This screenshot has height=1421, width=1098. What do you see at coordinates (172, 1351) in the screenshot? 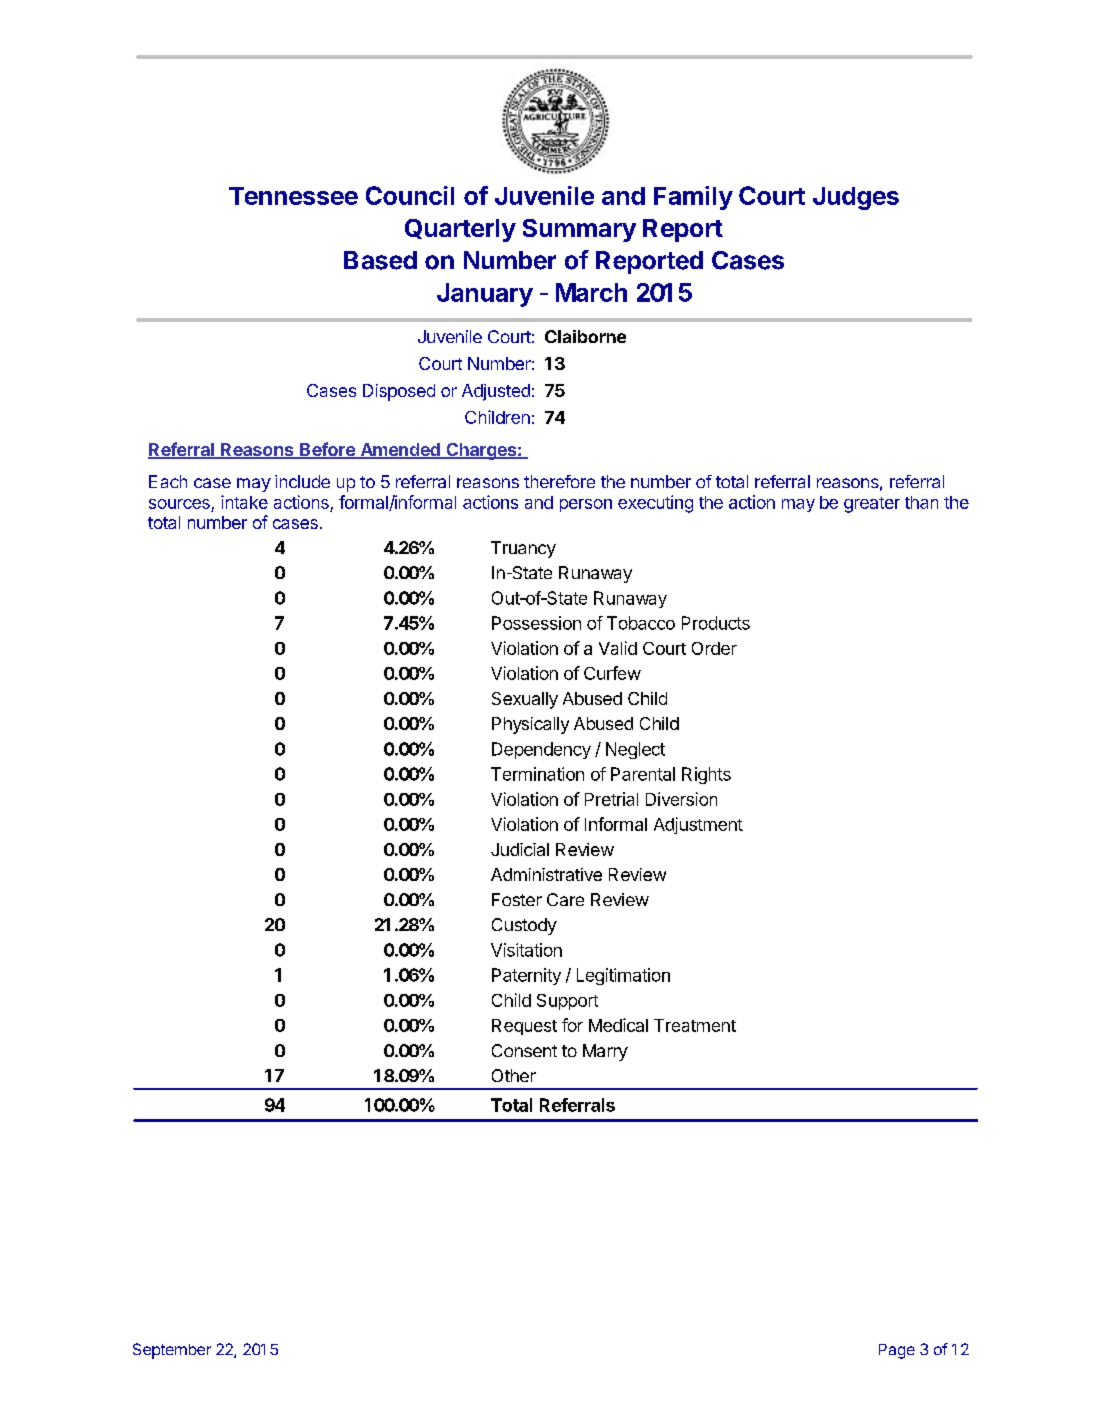
I see `September` at bounding box center [172, 1351].
